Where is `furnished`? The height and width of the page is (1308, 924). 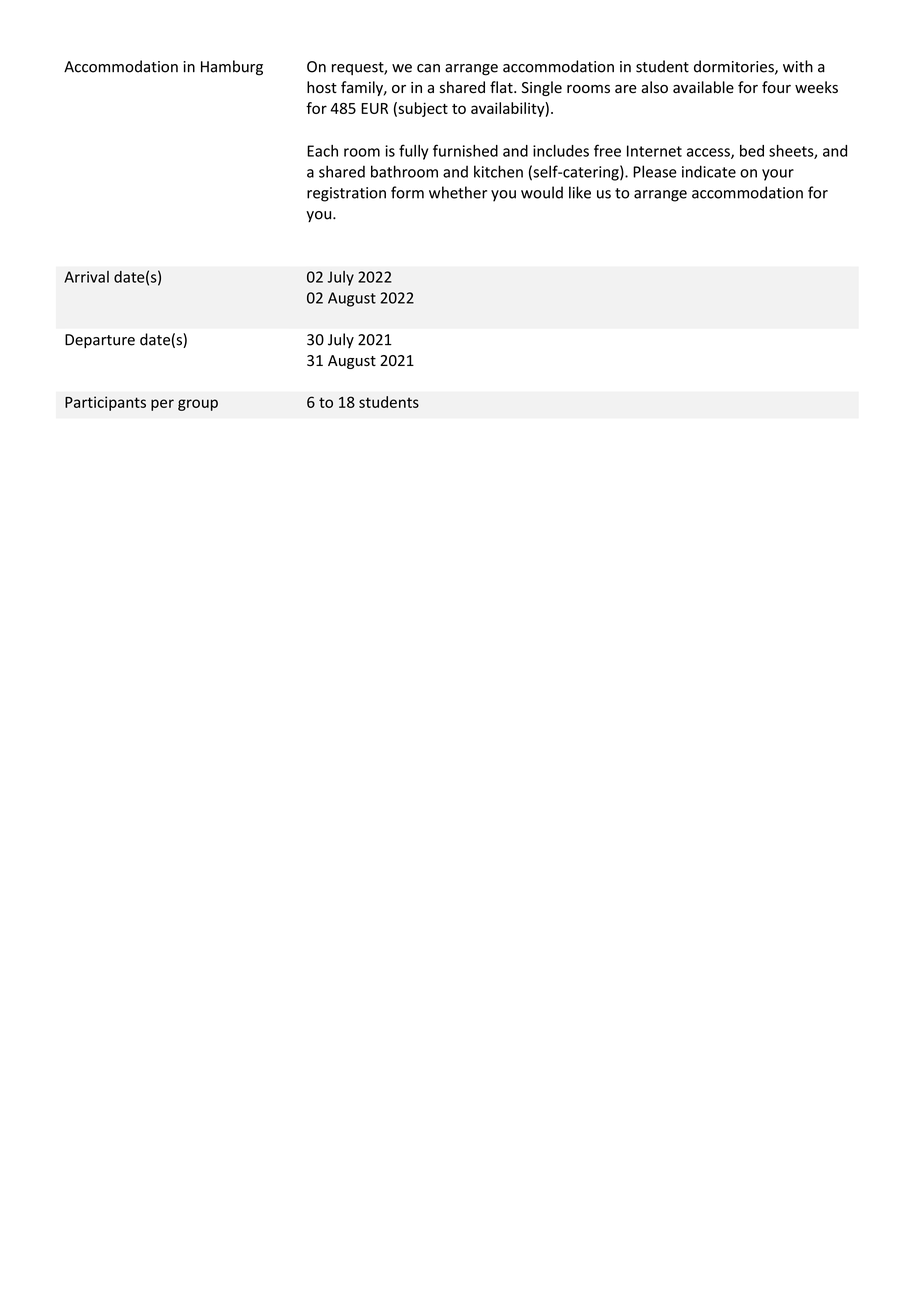
furnished is located at coordinates (465, 150).
